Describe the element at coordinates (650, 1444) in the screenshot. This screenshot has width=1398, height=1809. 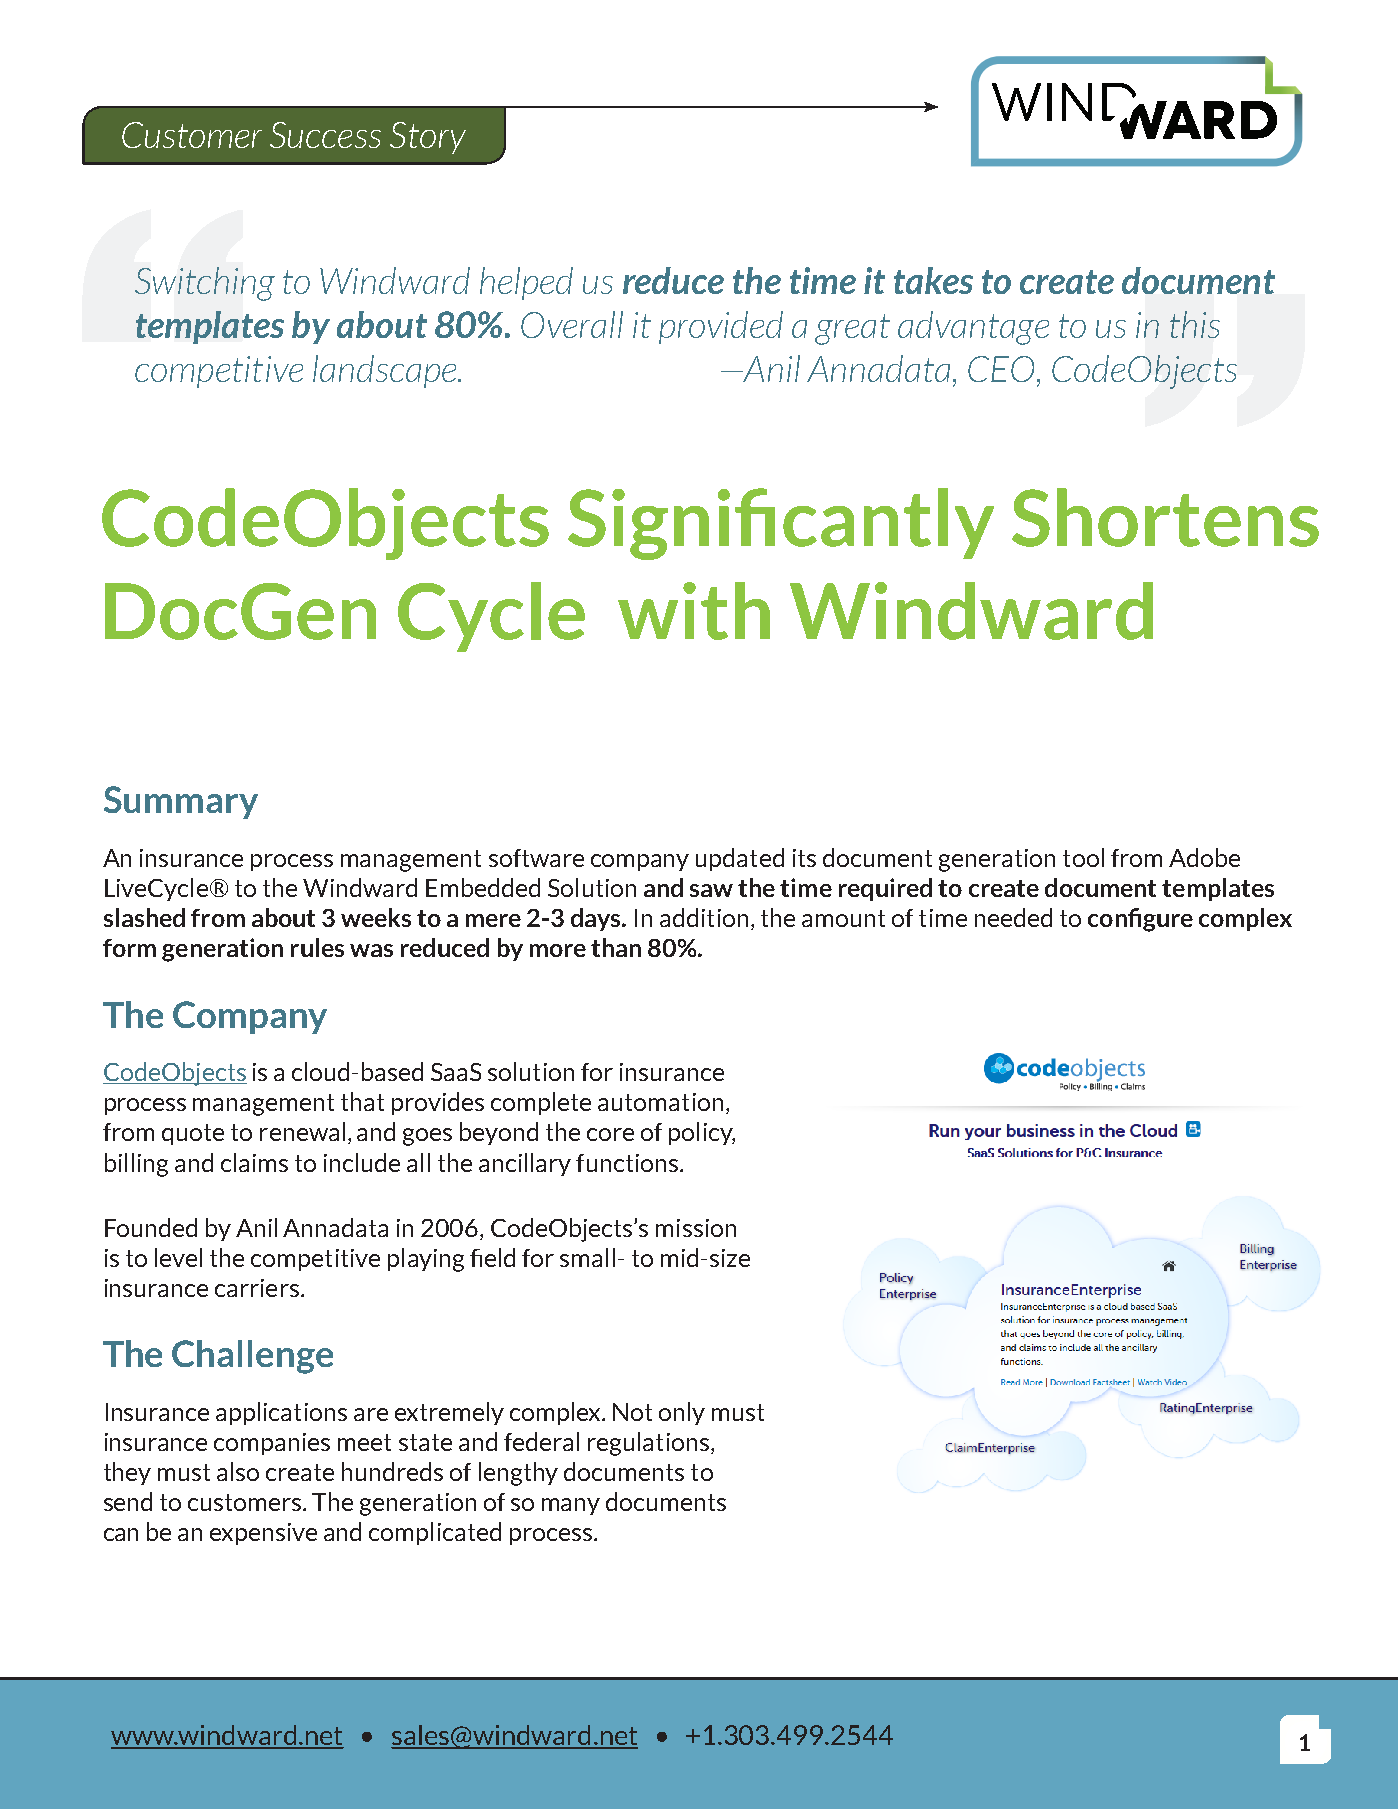
I see `regulations` at that location.
